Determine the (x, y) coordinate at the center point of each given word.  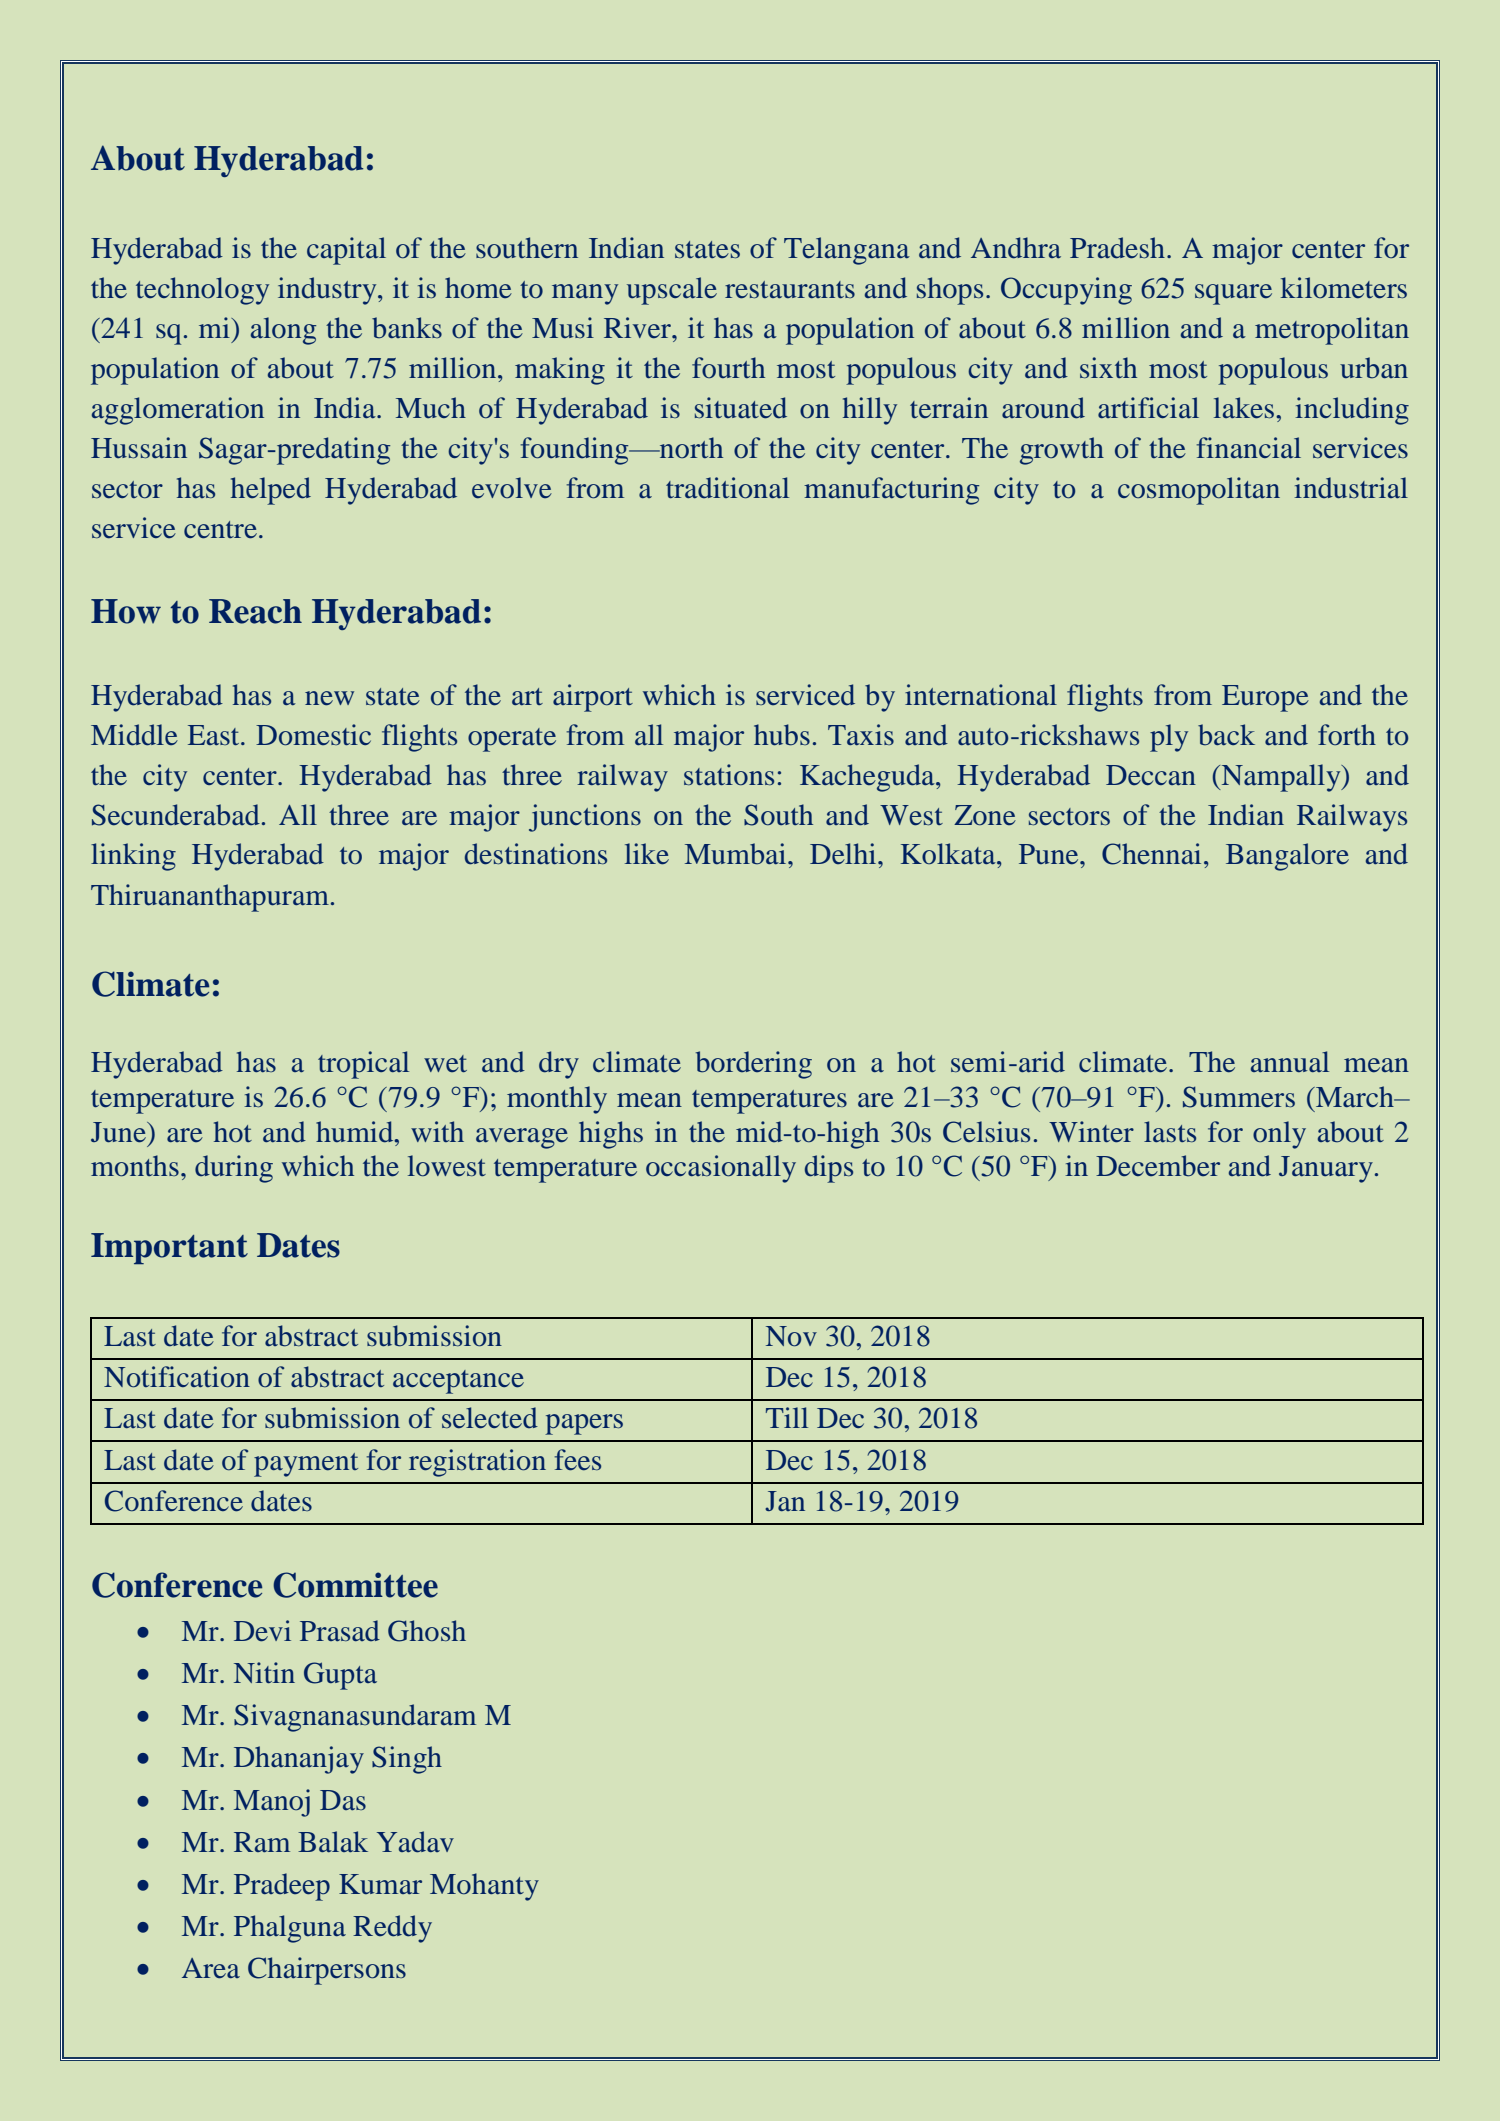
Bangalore (1287, 857)
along (283, 331)
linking (133, 857)
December (1158, 1166)
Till (787, 1417)
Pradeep (282, 1887)
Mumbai (737, 854)
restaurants (790, 290)
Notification (177, 1377)
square (1233, 294)
